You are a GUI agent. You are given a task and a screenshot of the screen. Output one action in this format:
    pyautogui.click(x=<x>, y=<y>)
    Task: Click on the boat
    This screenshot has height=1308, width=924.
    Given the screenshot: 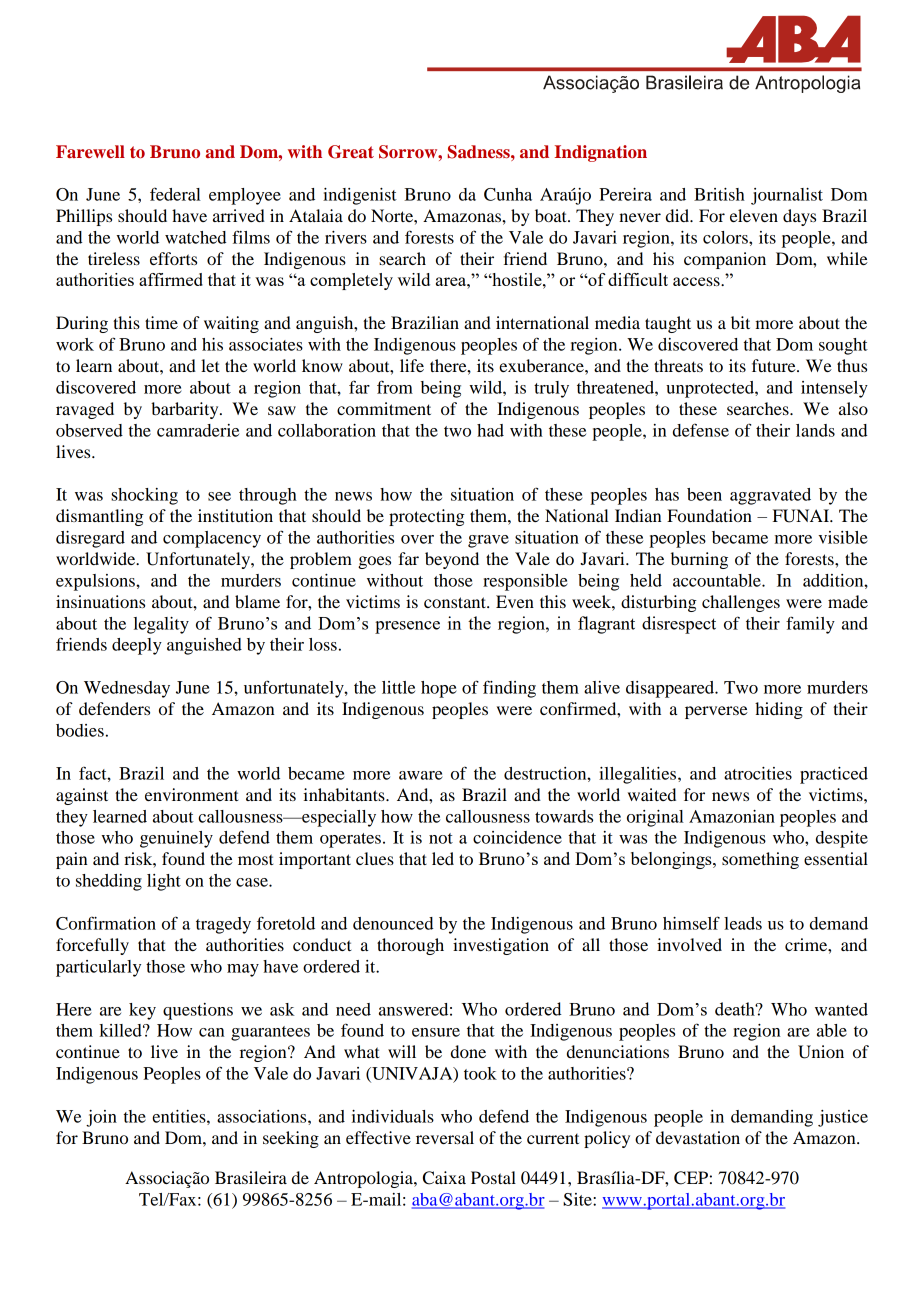 What is the action you would take?
    pyautogui.click(x=552, y=215)
